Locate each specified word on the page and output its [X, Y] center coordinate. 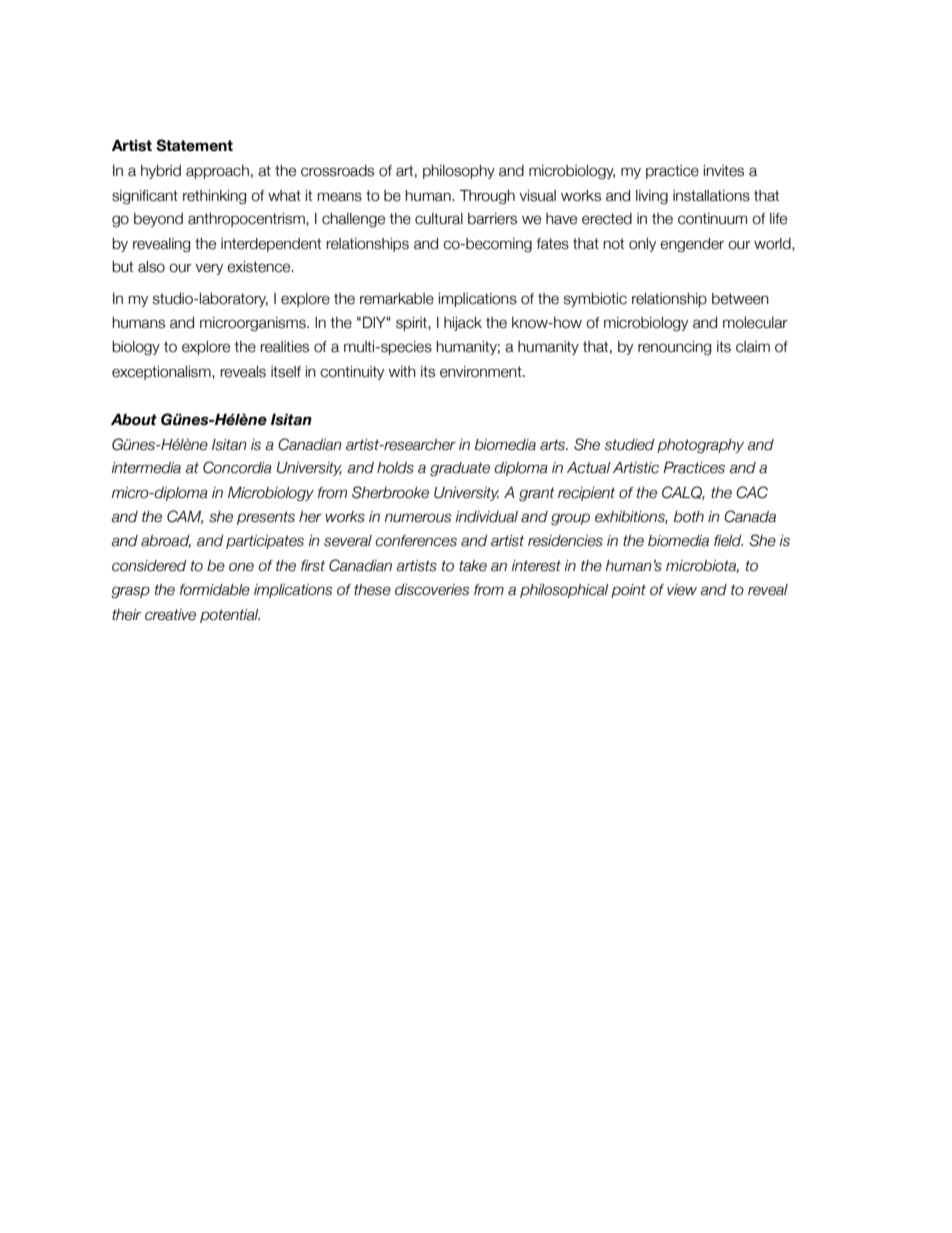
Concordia [237, 467]
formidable [215, 590]
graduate [460, 469]
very [209, 269]
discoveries [432, 590]
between [740, 299]
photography [700, 446]
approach [217, 172]
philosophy [459, 172]
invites [724, 171]
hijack [463, 324]
